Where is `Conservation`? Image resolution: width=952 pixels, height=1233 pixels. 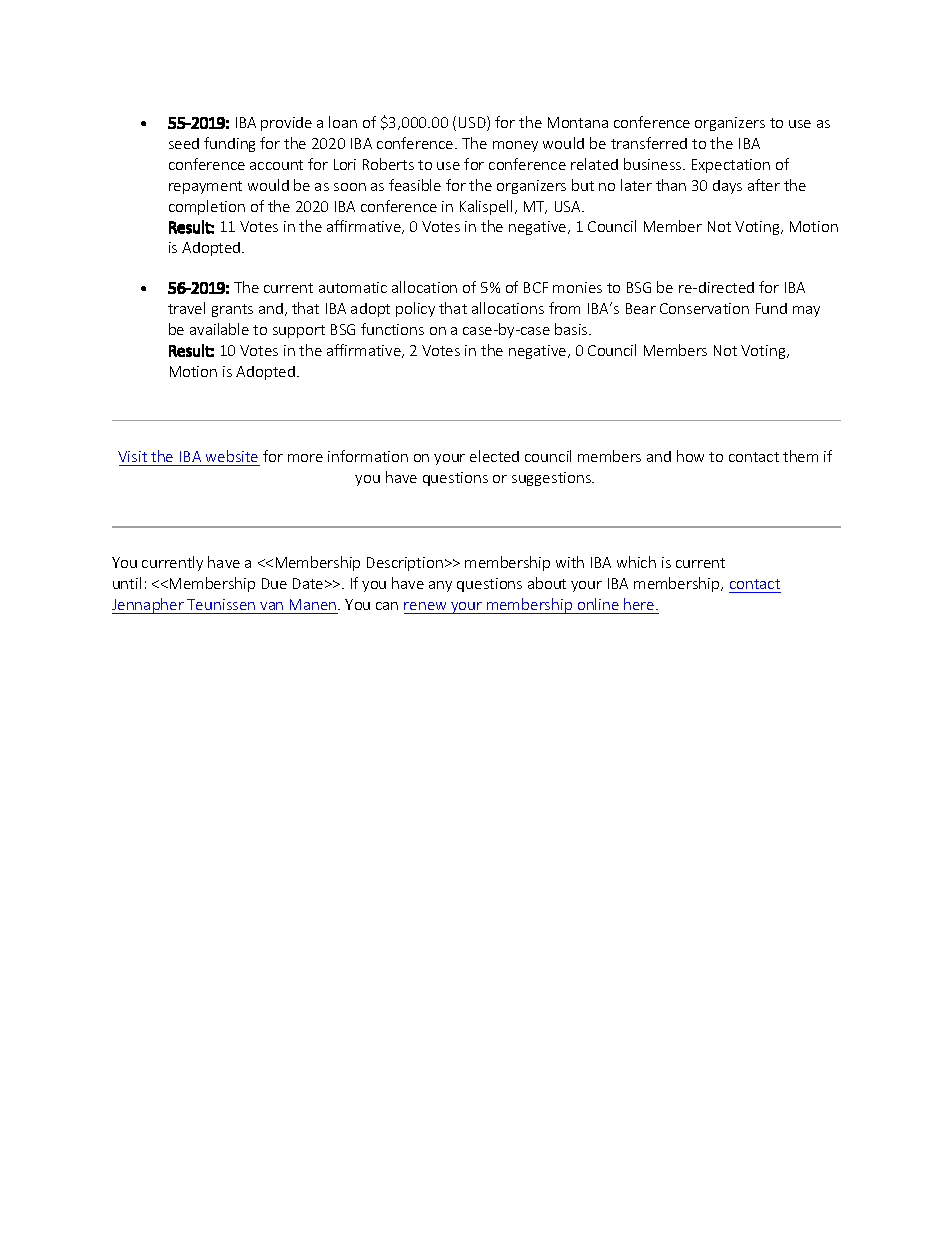
Conservation is located at coordinates (704, 308).
